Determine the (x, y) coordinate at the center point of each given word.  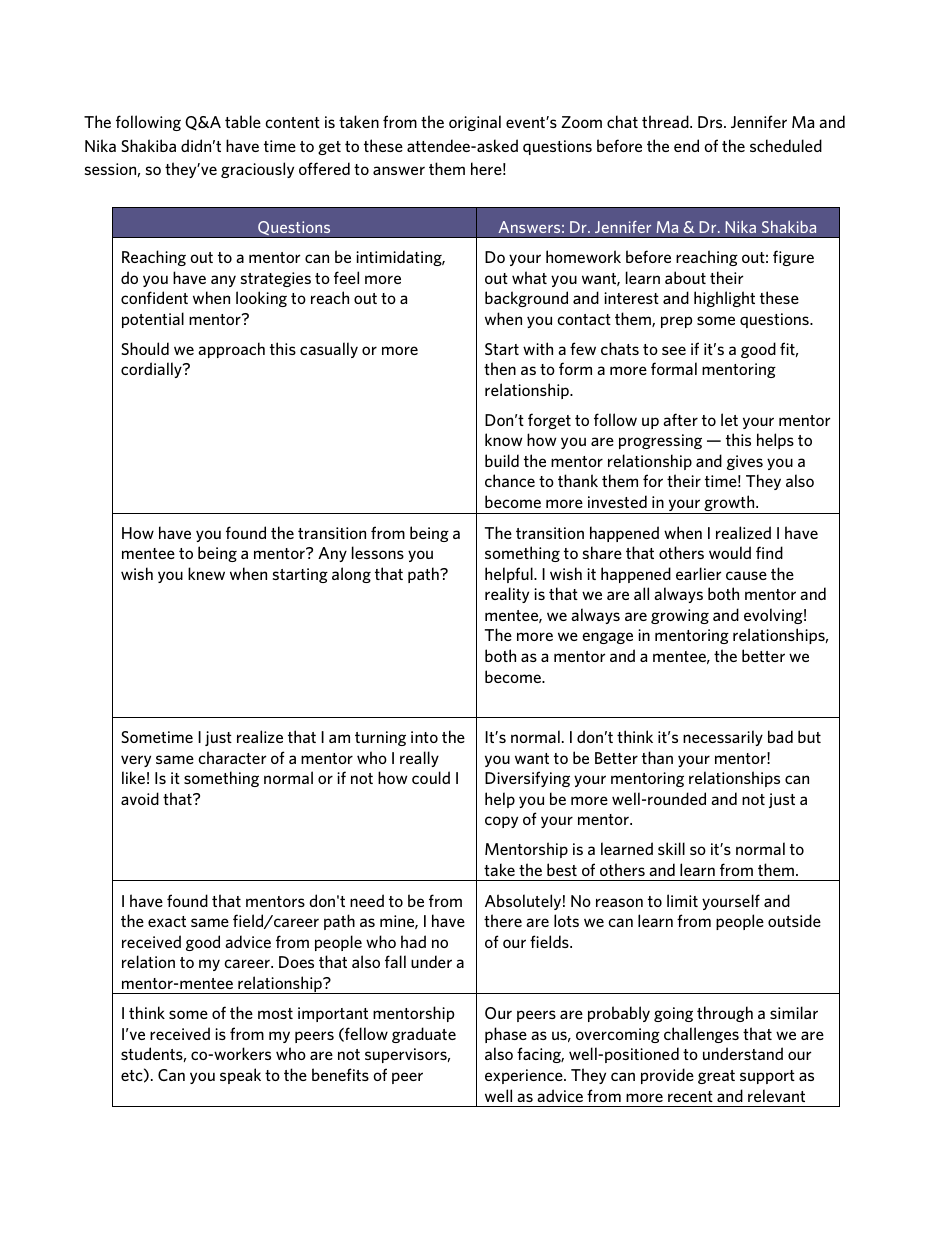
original (475, 123)
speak (240, 1076)
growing (680, 616)
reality (507, 595)
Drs (711, 122)
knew (206, 573)
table (243, 121)
